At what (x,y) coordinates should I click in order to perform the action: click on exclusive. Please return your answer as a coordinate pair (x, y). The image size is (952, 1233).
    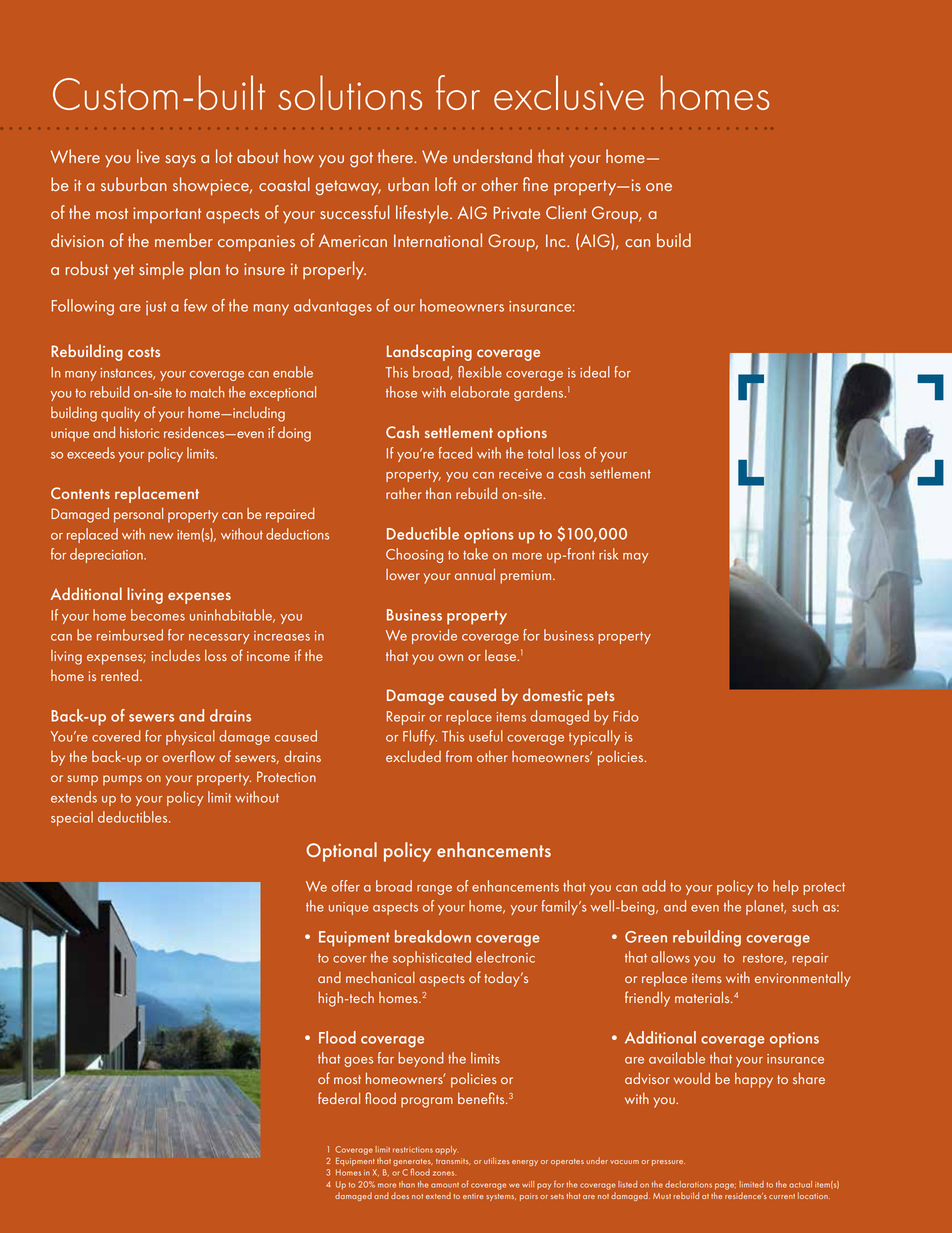
    Looking at the image, I should click on (569, 92).
